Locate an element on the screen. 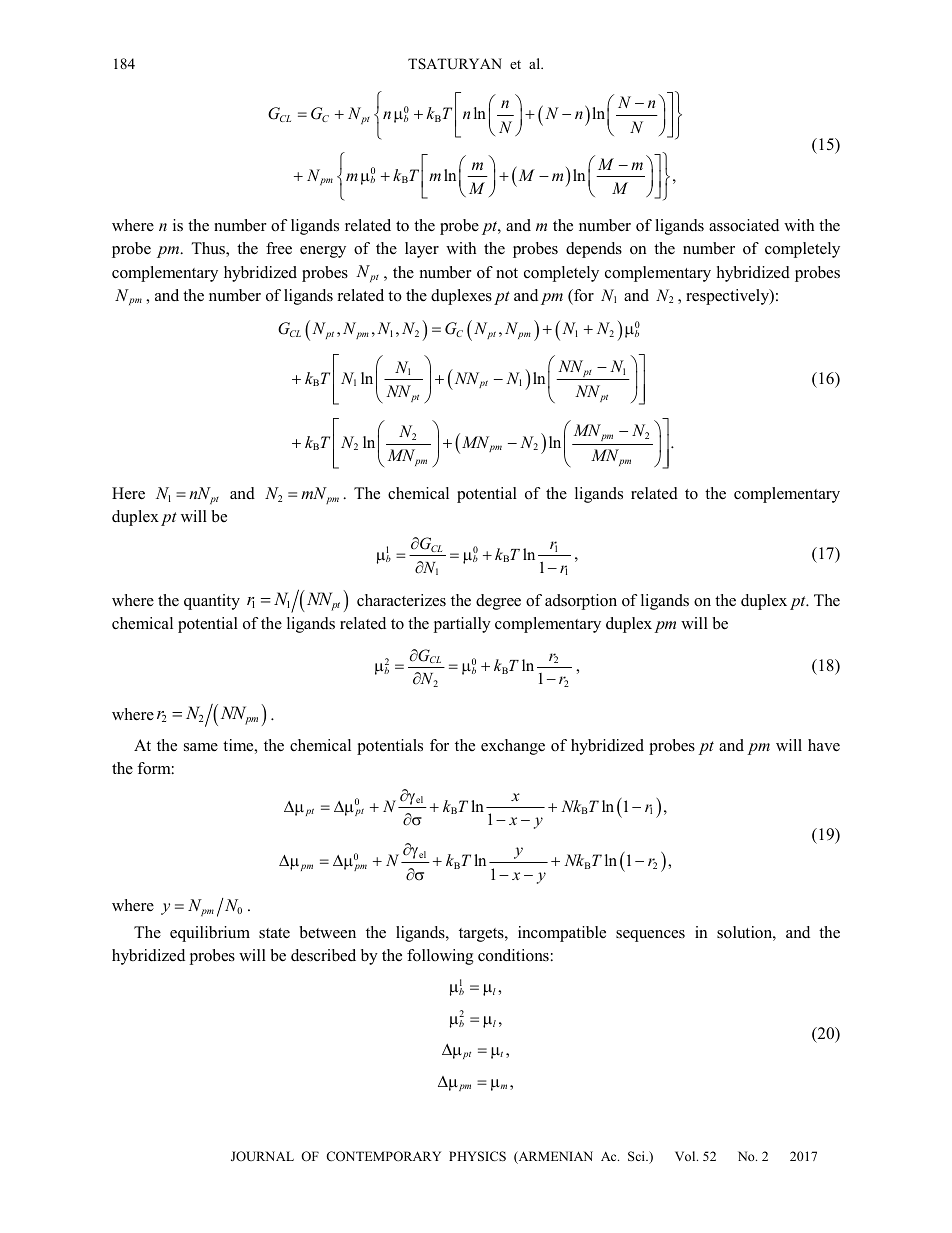  have is located at coordinates (824, 745).
